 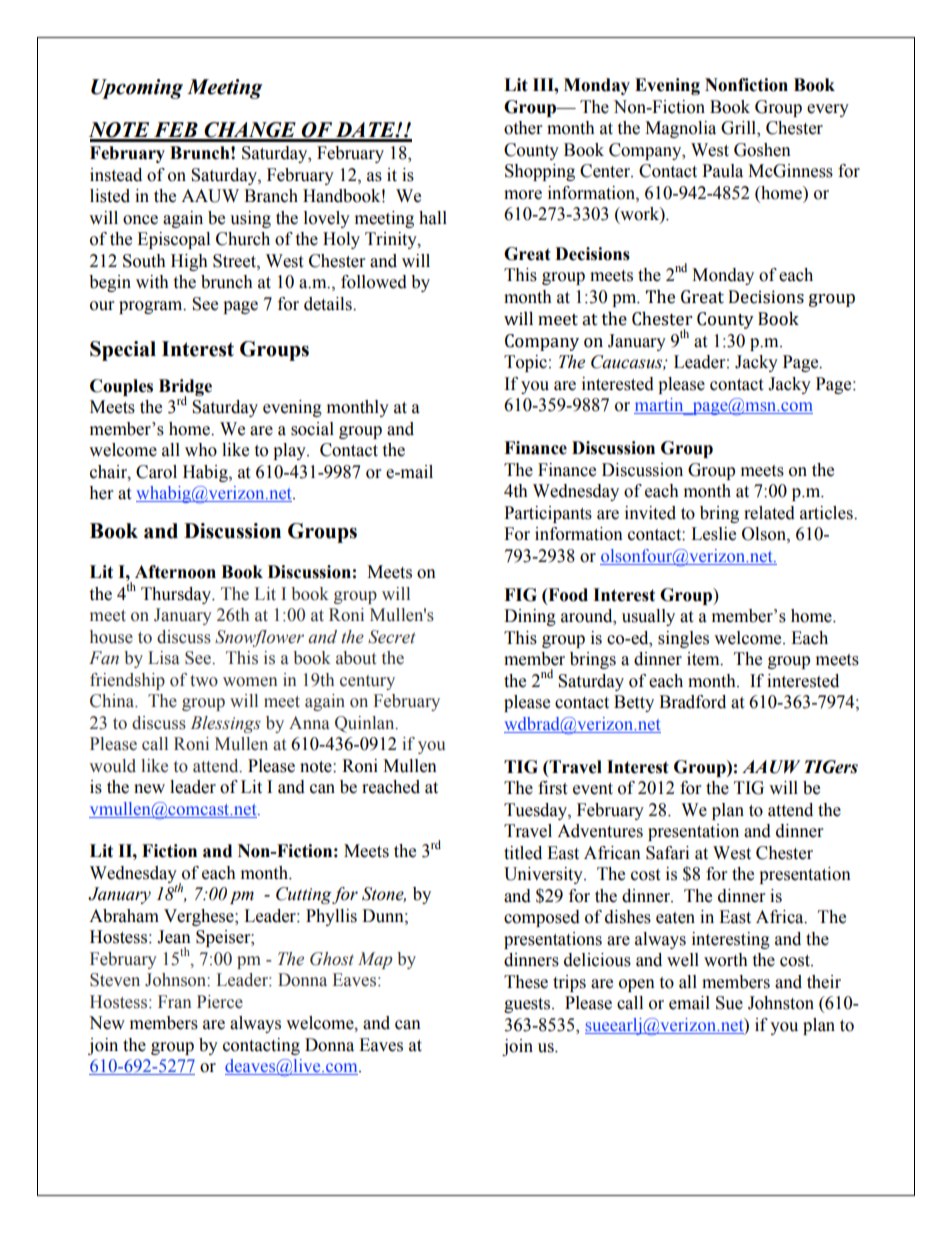 I want to click on other, so click(x=523, y=128).
